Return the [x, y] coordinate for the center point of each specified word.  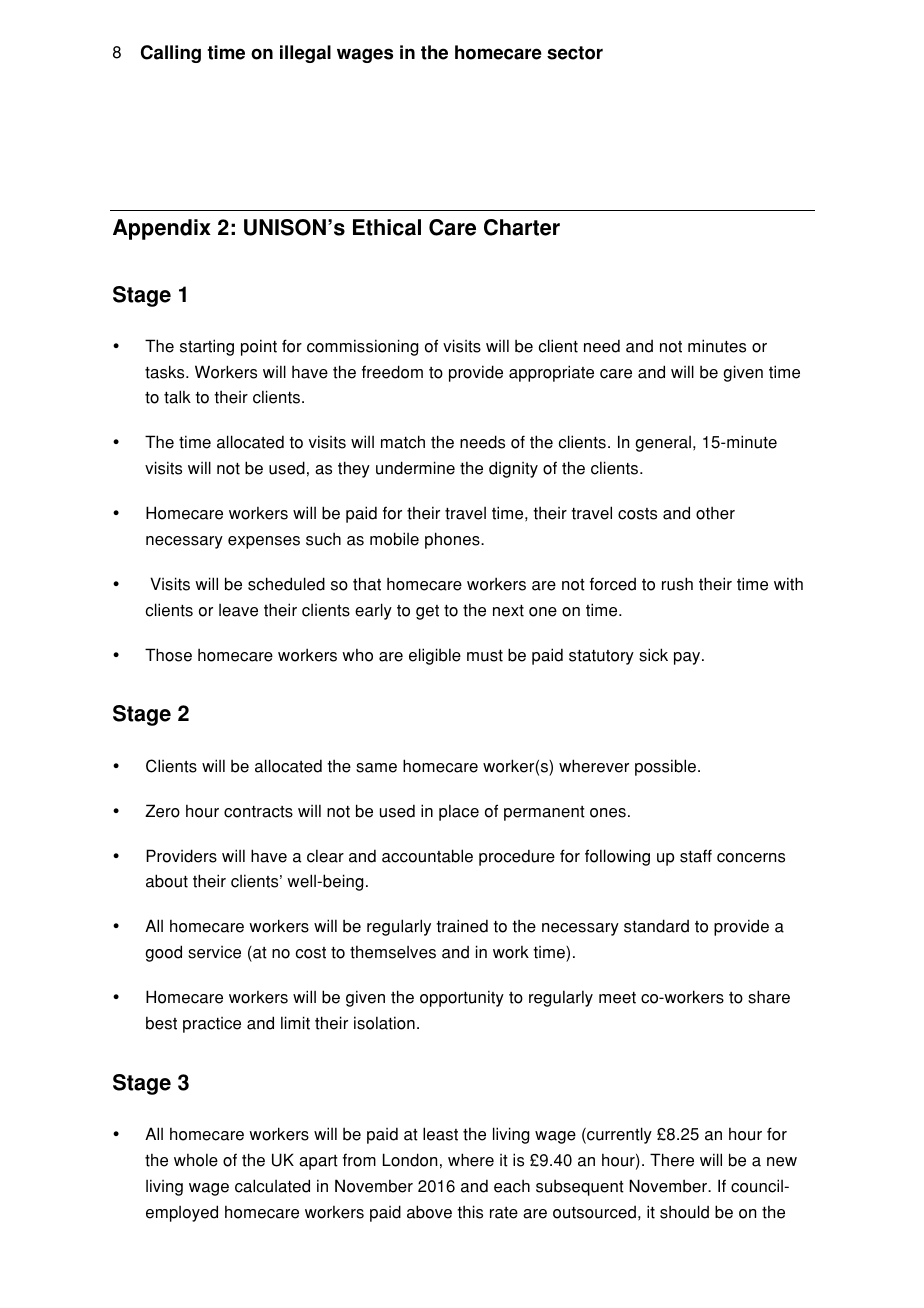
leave [238, 610]
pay [688, 658]
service [214, 952]
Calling [171, 54]
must [485, 656]
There [672, 1160]
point [259, 347]
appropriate [551, 373]
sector [575, 53]
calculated [272, 1186]
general [663, 444]
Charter [522, 227]
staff [696, 856]
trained [462, 926]
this [470, 1212]
